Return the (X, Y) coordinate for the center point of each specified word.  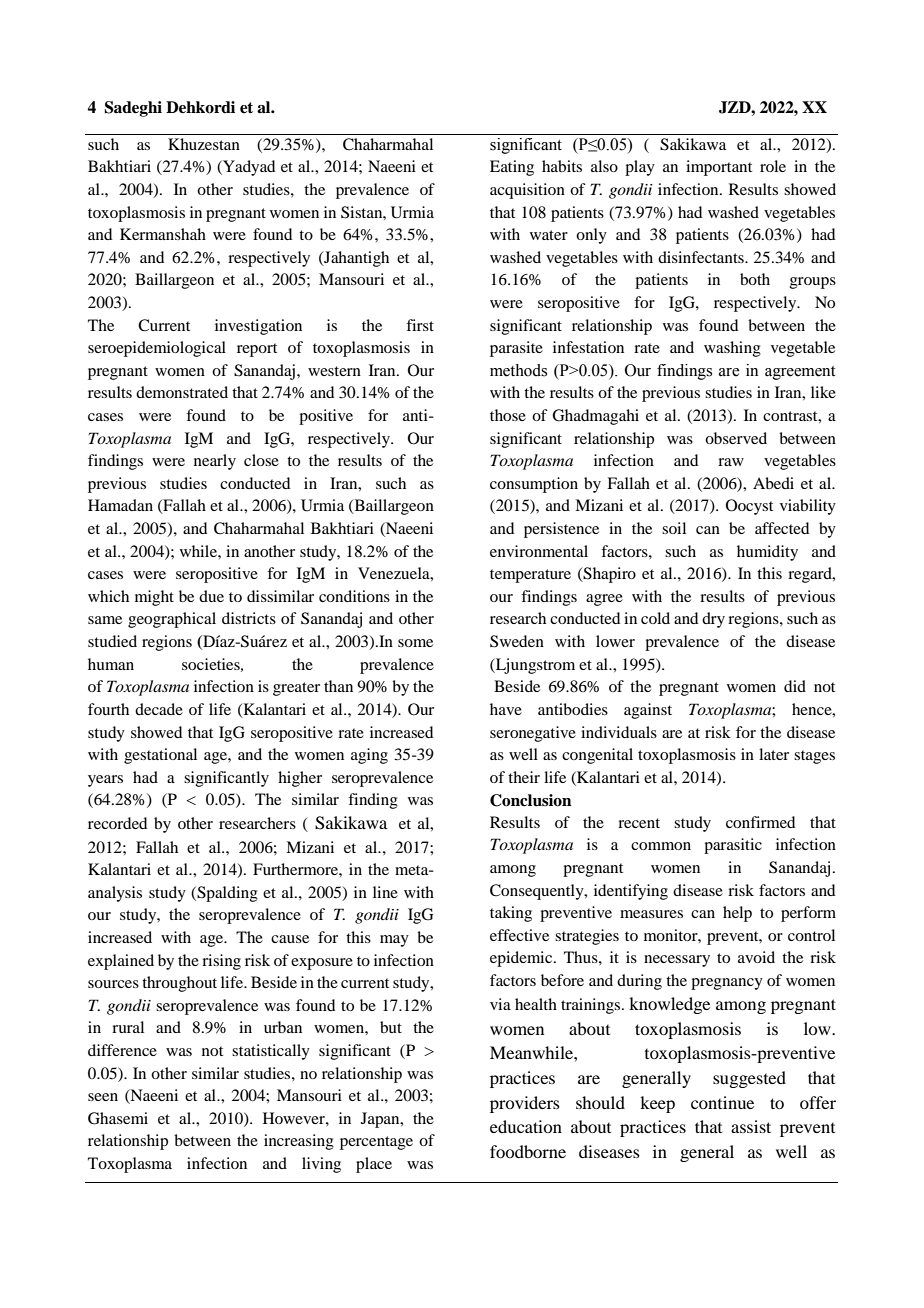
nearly (215, 462)
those (508, 415)
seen (103, 1097)
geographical (172, 620)
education (526, 1126)
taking (511, 914)
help (737, 914)
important (719, 168)
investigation (258, 327)
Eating (512, 168)
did (795, 686)
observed (736, 438)
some (415, 643)
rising (221, 962)
